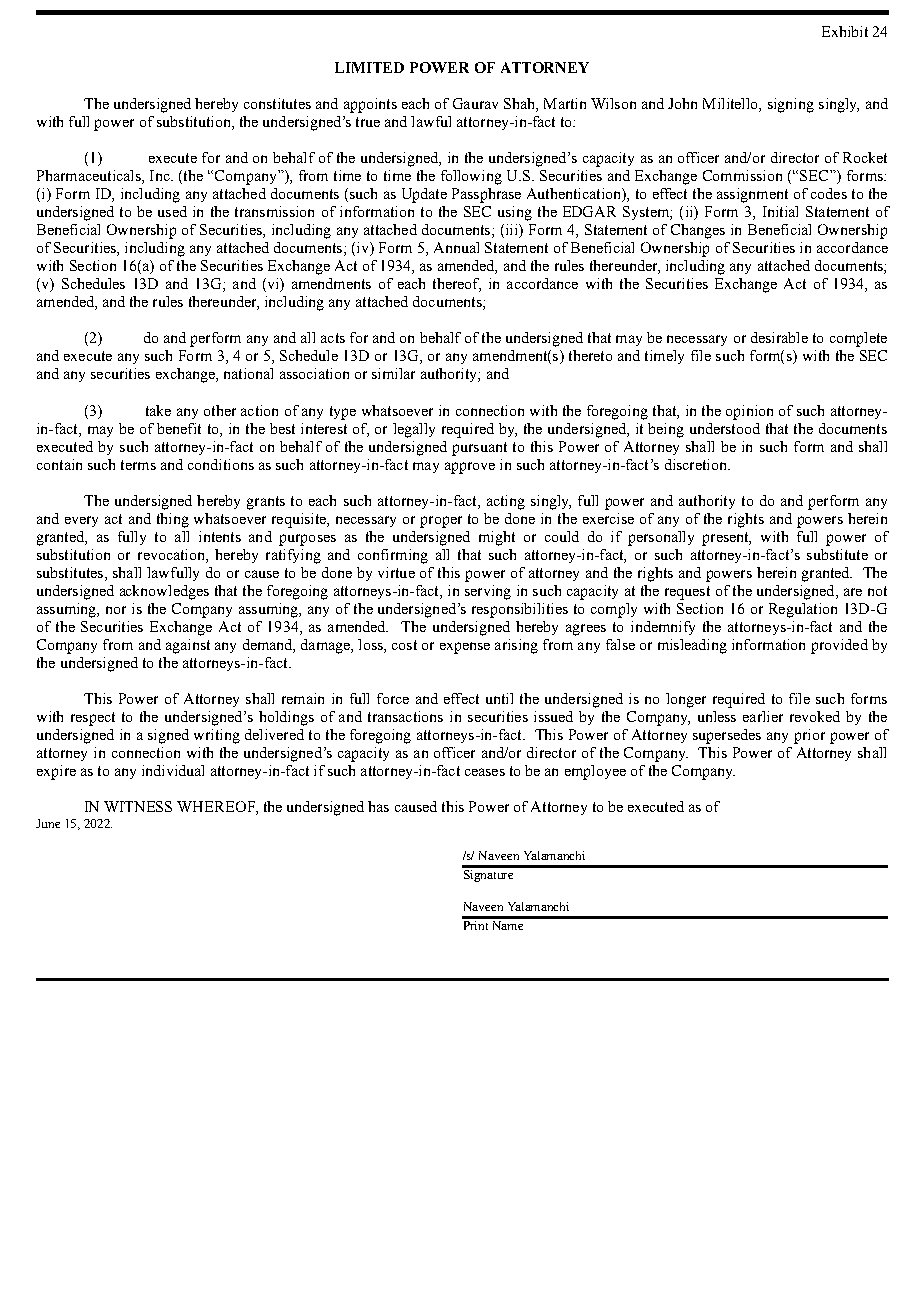  What do you see at coordinates (277, 103) in the document?
I see `constitutes` at bounding box center [277, 103].
